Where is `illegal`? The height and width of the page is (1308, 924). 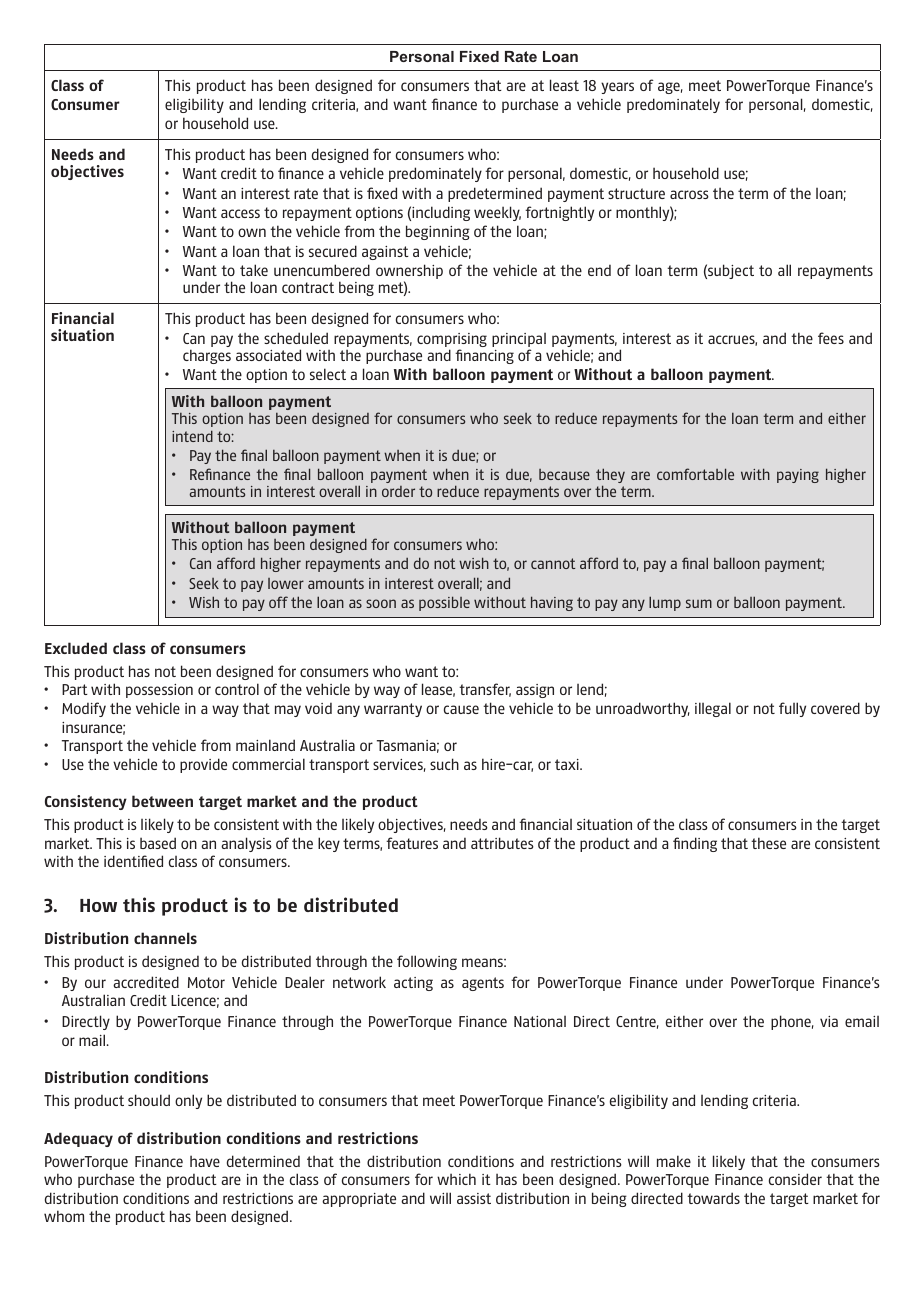 illegal is located at coordinates (713, 709).
